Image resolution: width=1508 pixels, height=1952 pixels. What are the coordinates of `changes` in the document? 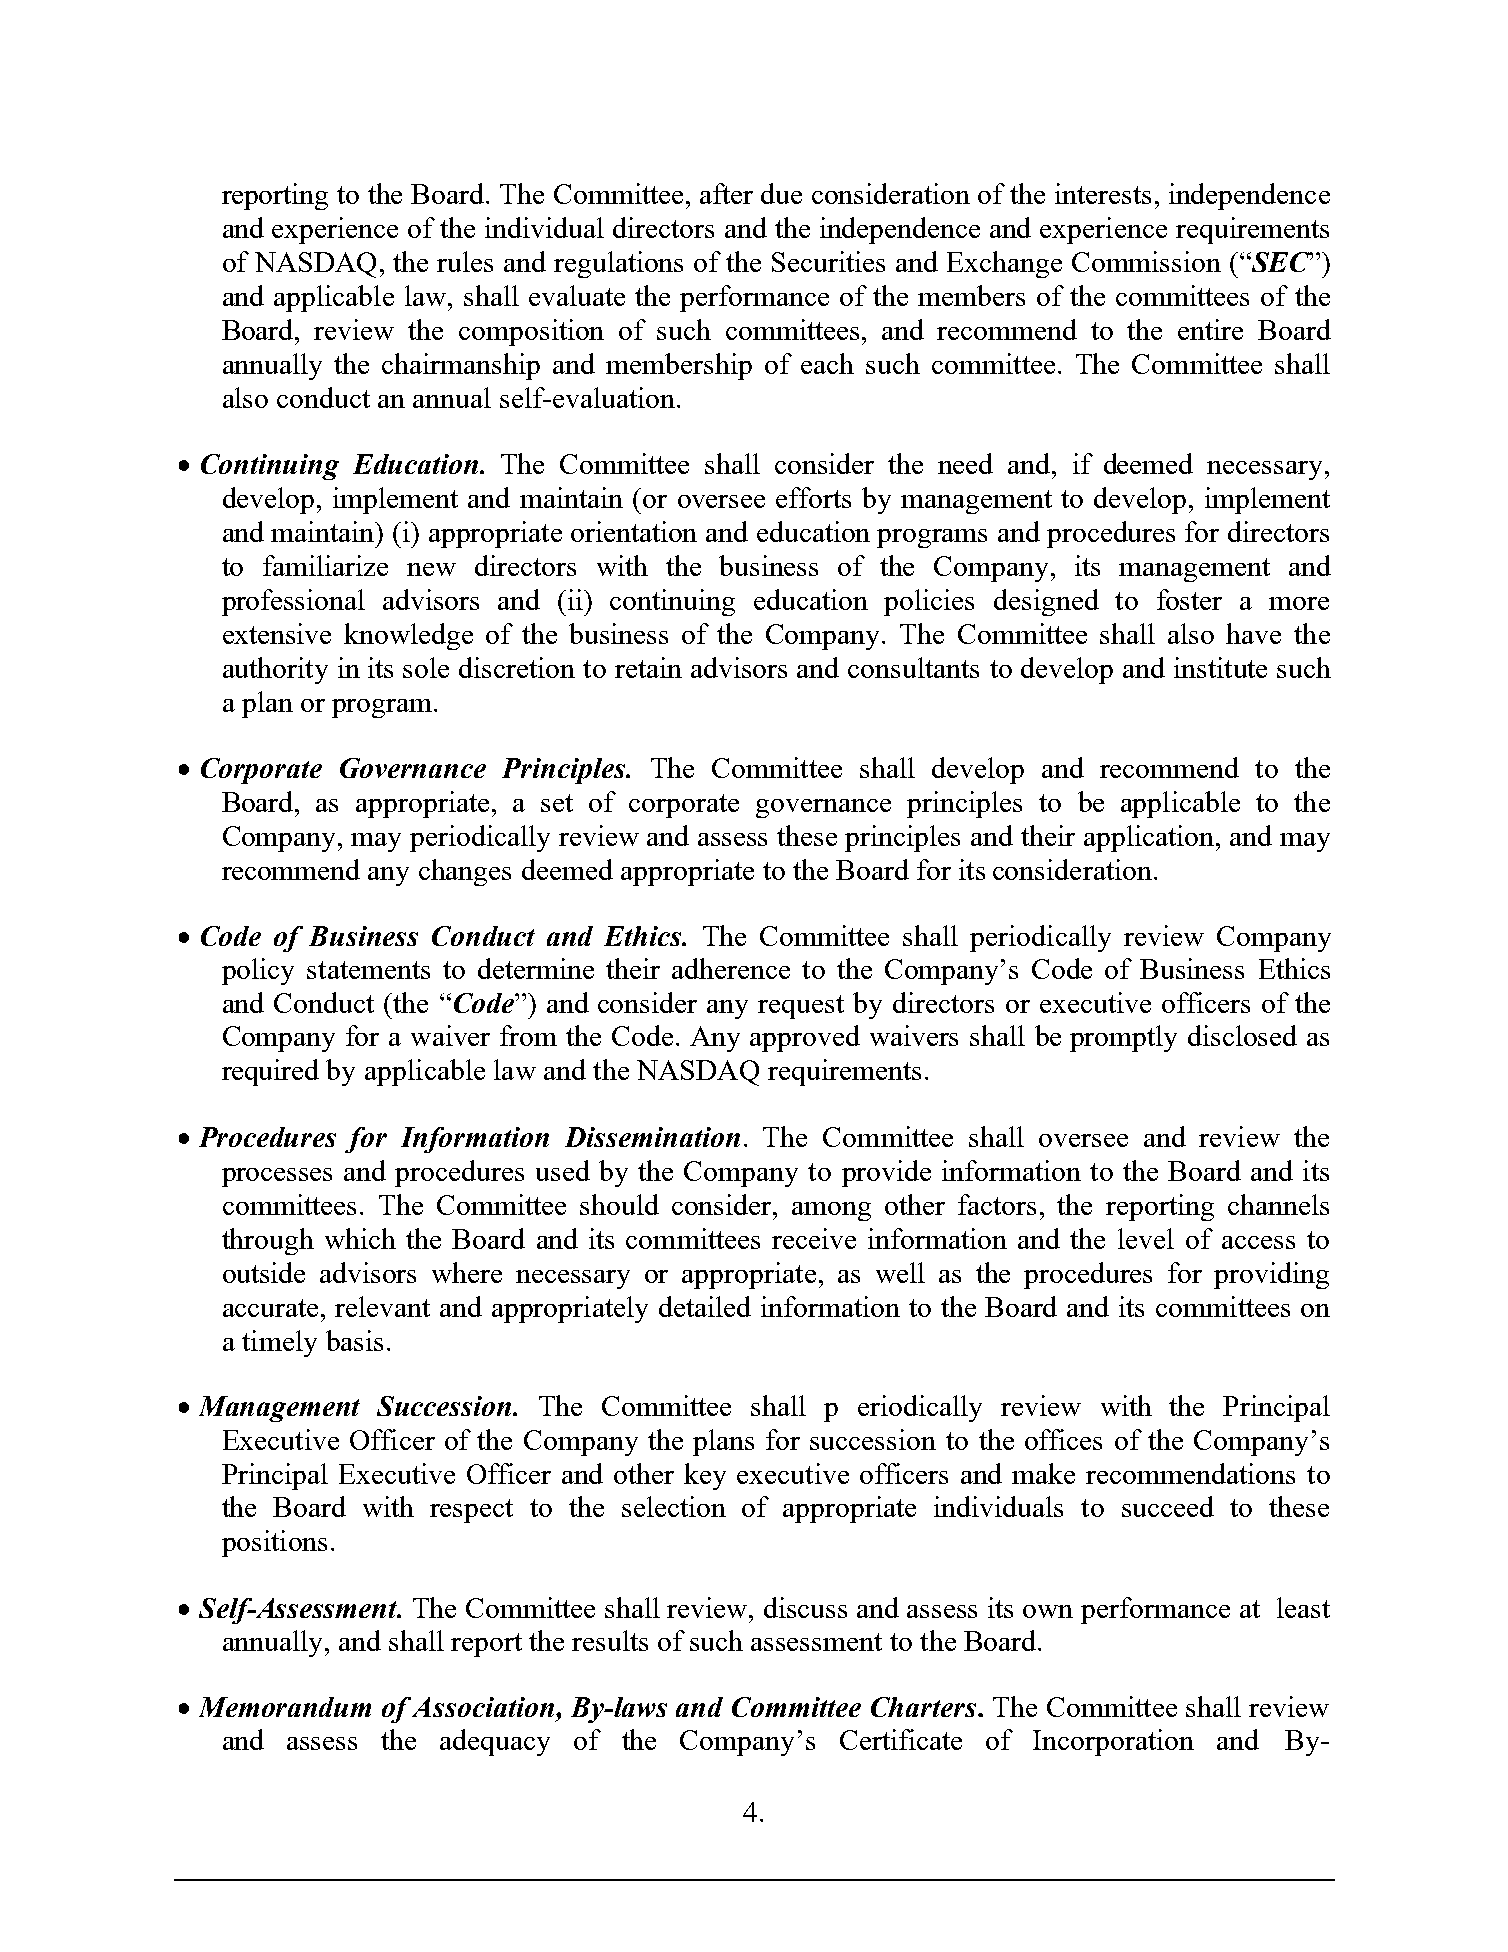 It's located at (465, 872).
